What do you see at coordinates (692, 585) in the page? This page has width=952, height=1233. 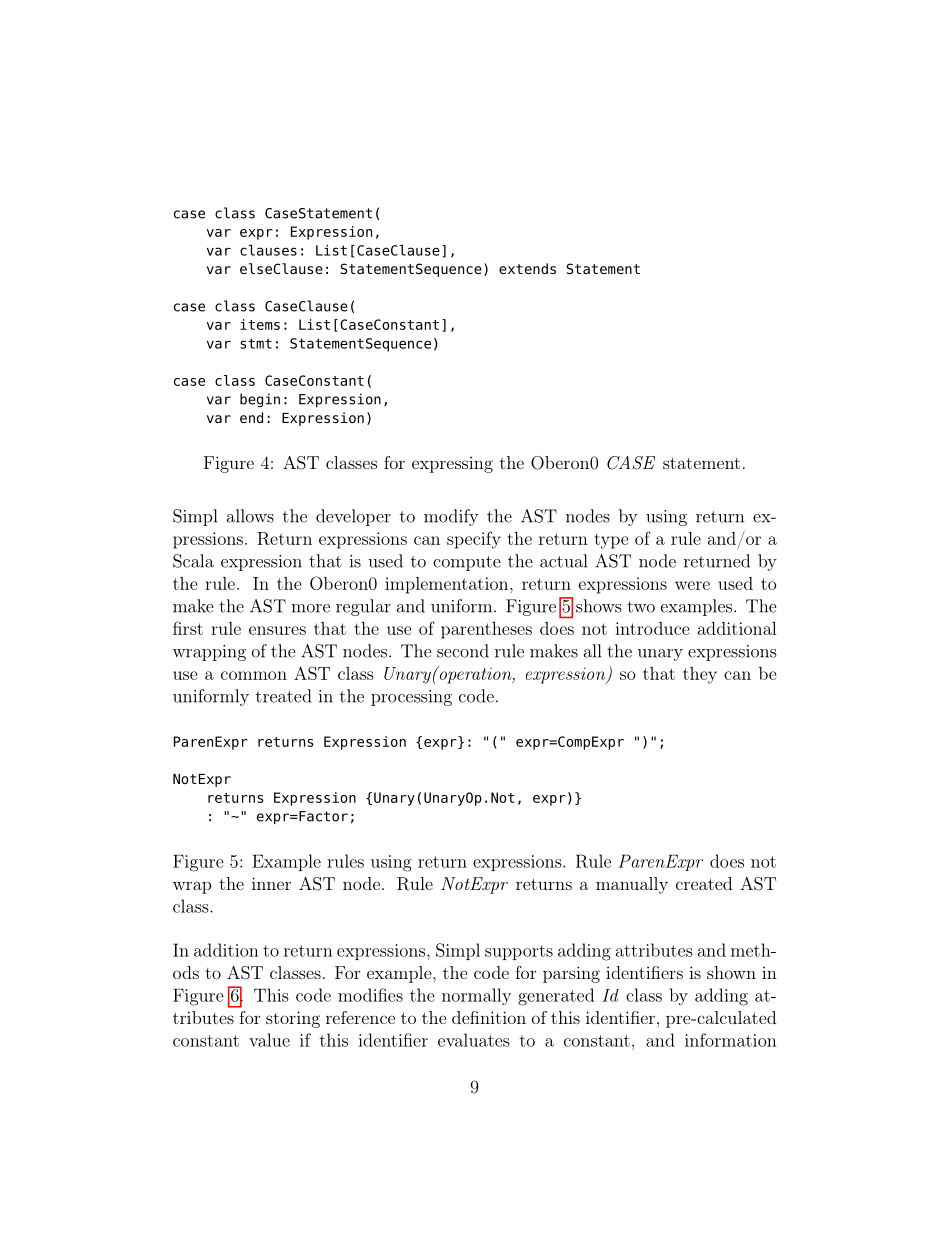 I see `were` at bounding box center [692, 585].
